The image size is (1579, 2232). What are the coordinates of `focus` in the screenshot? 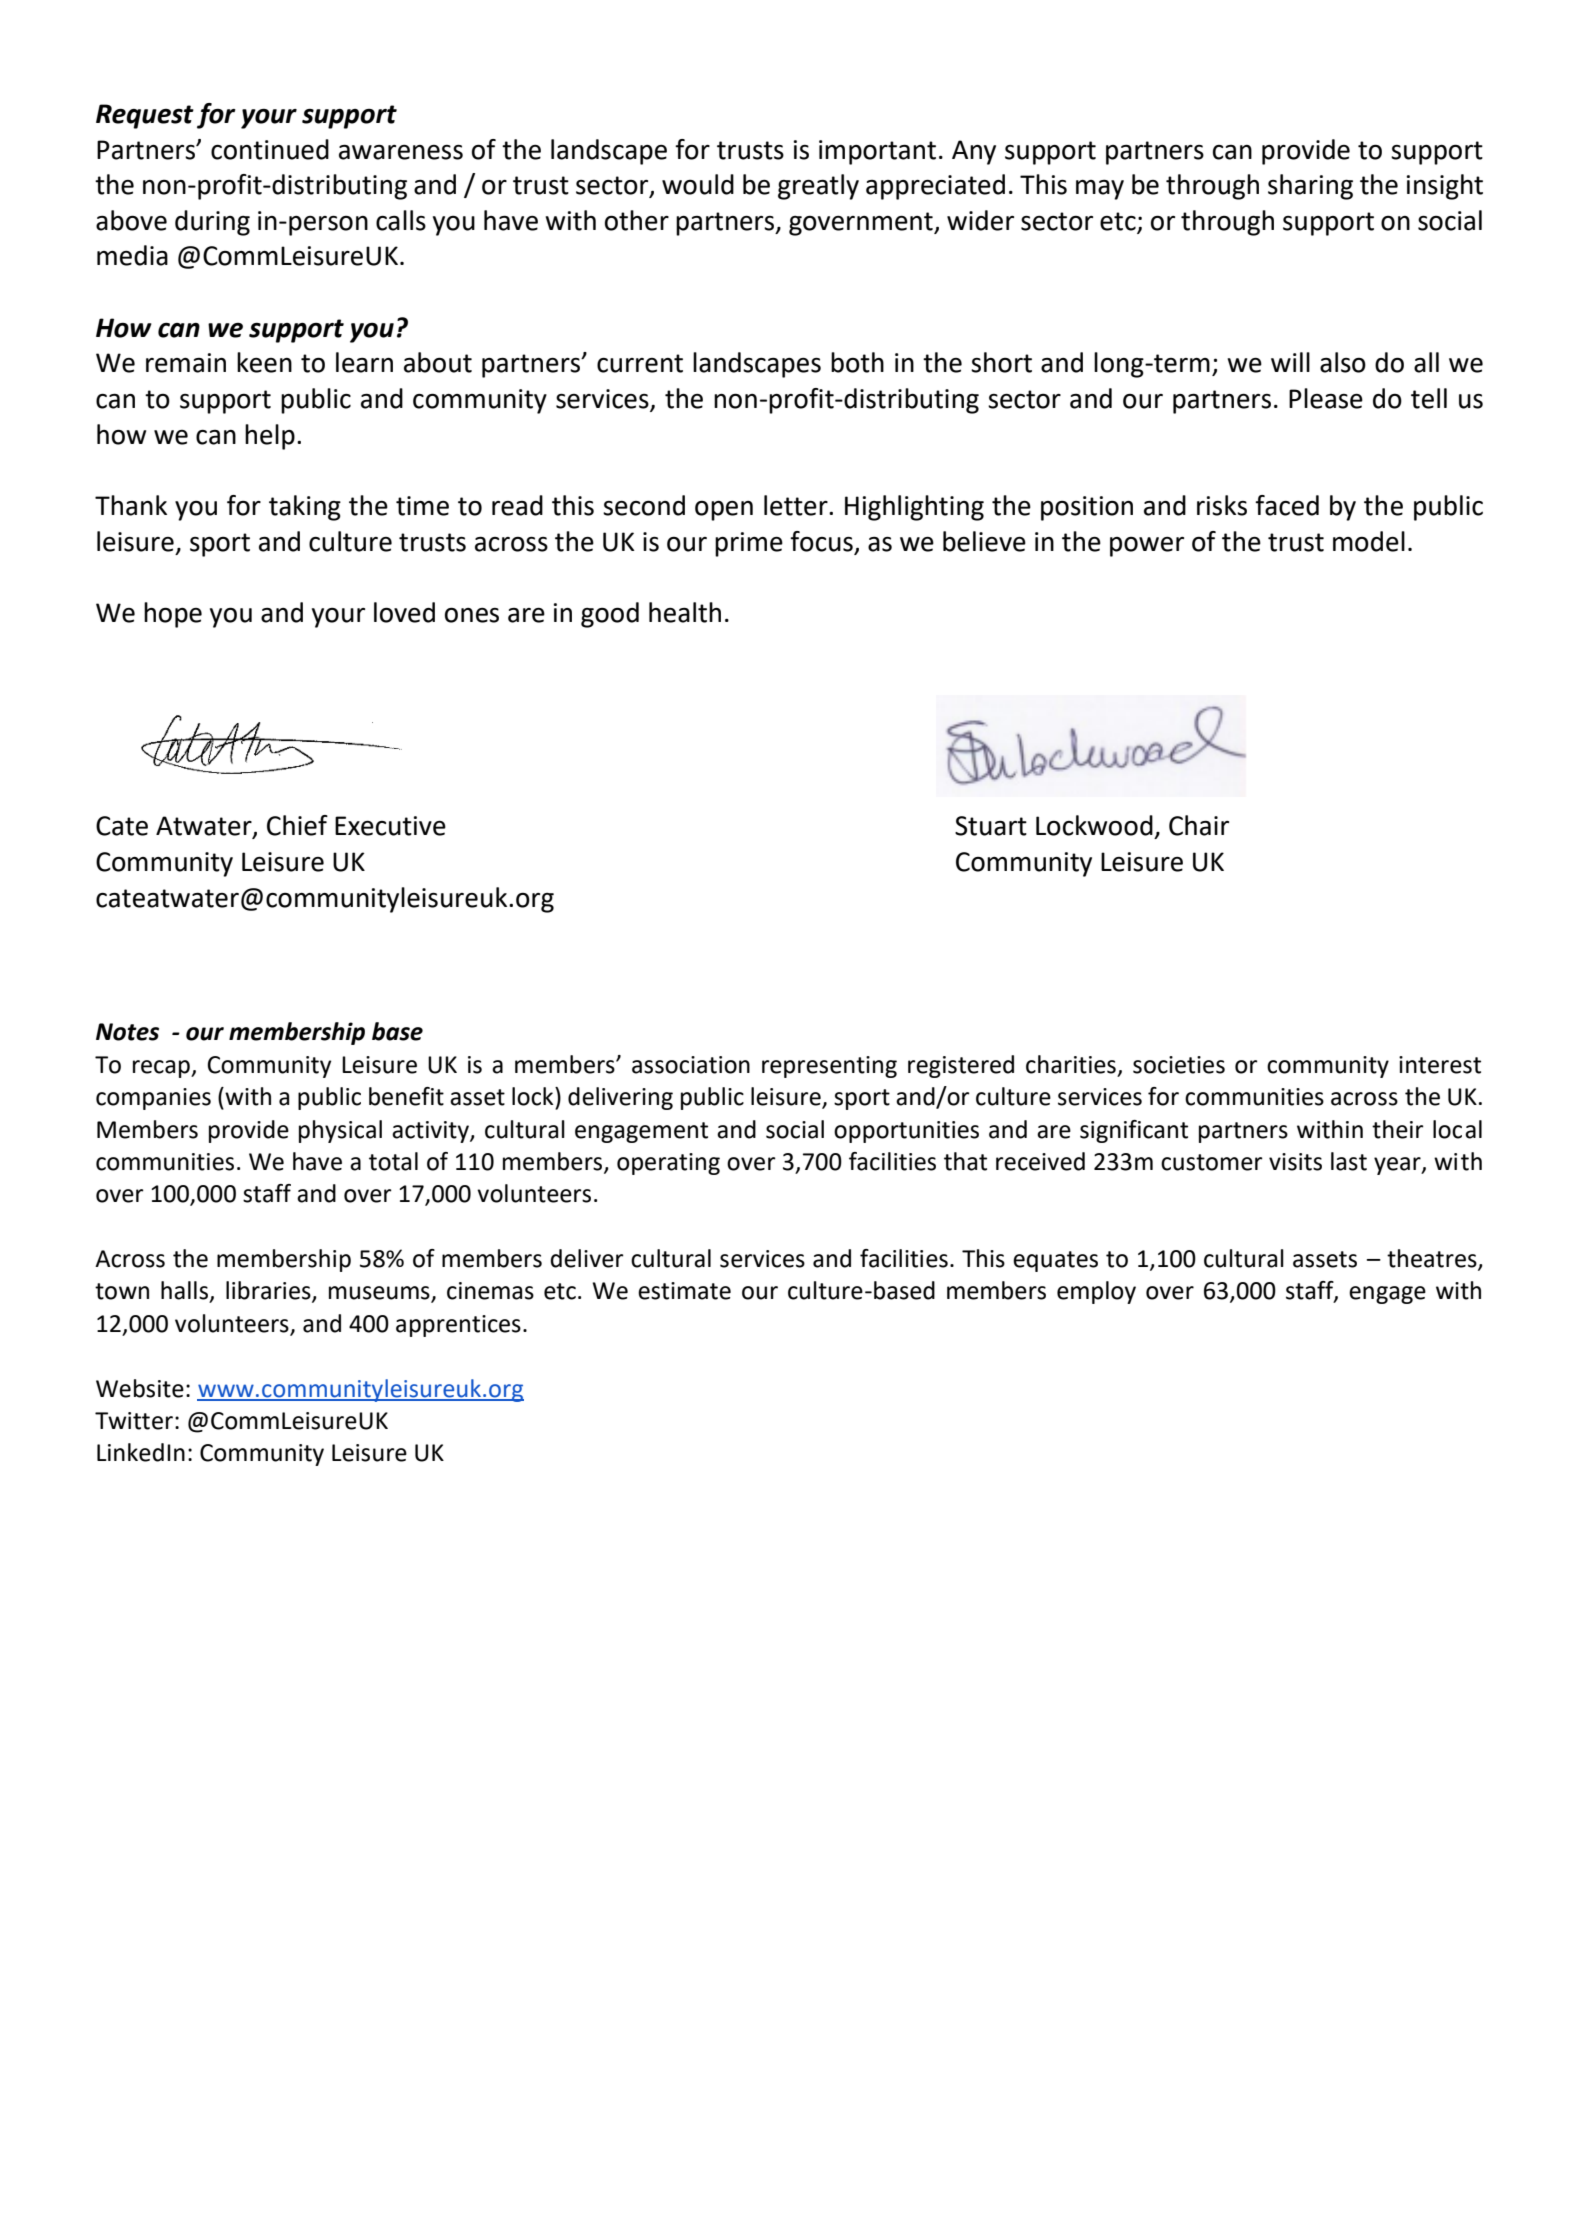 It's located at (821, 541).
